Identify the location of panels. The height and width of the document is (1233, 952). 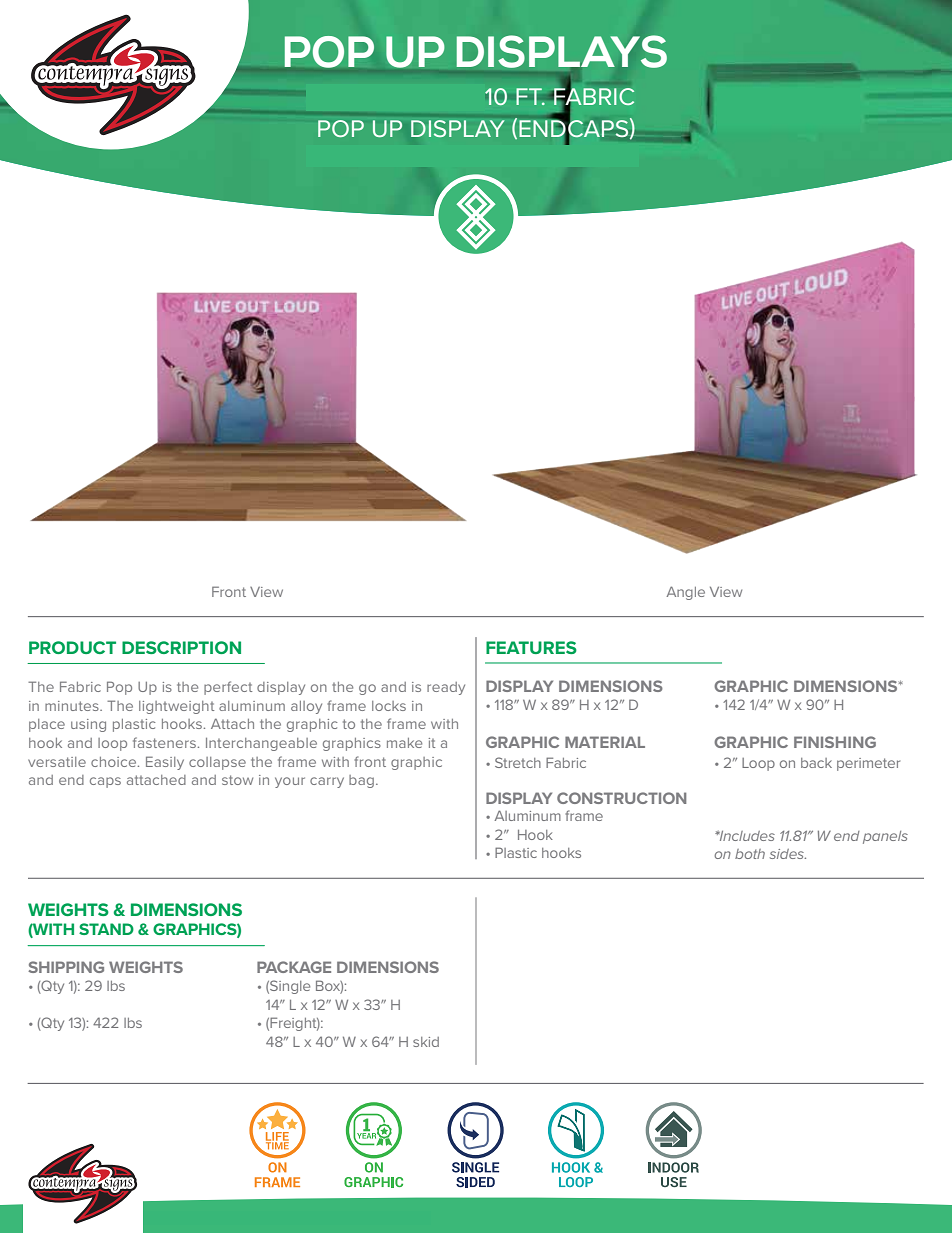
(885, 837).
